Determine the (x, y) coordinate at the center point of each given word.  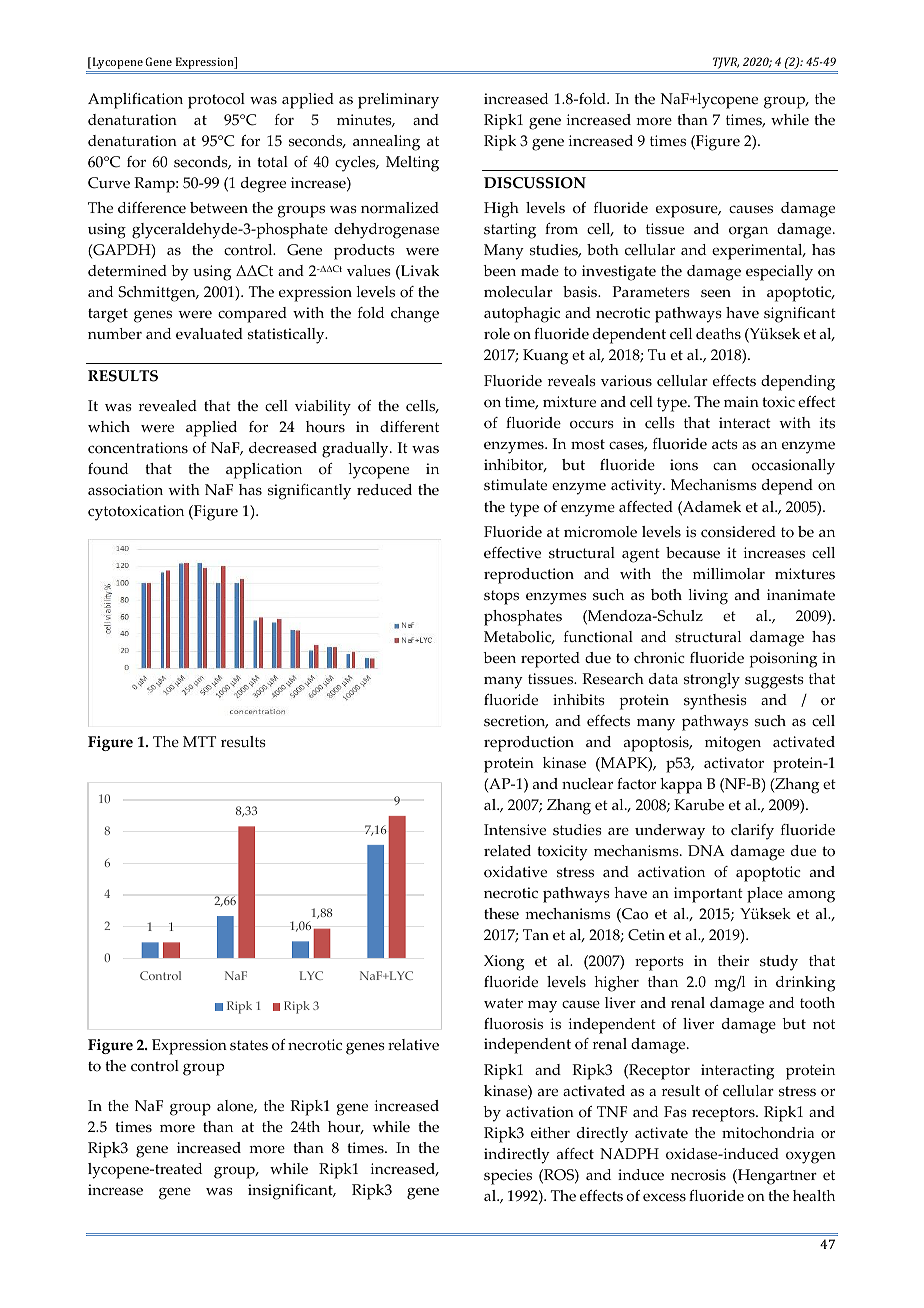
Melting (412, 164)
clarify (752, 832)
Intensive (515, 830)
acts (725, 444)
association (125, 490)
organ (748, 232)
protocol (216, 101)
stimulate (515, 485)
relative (413, 1045)
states (249, 1045)
